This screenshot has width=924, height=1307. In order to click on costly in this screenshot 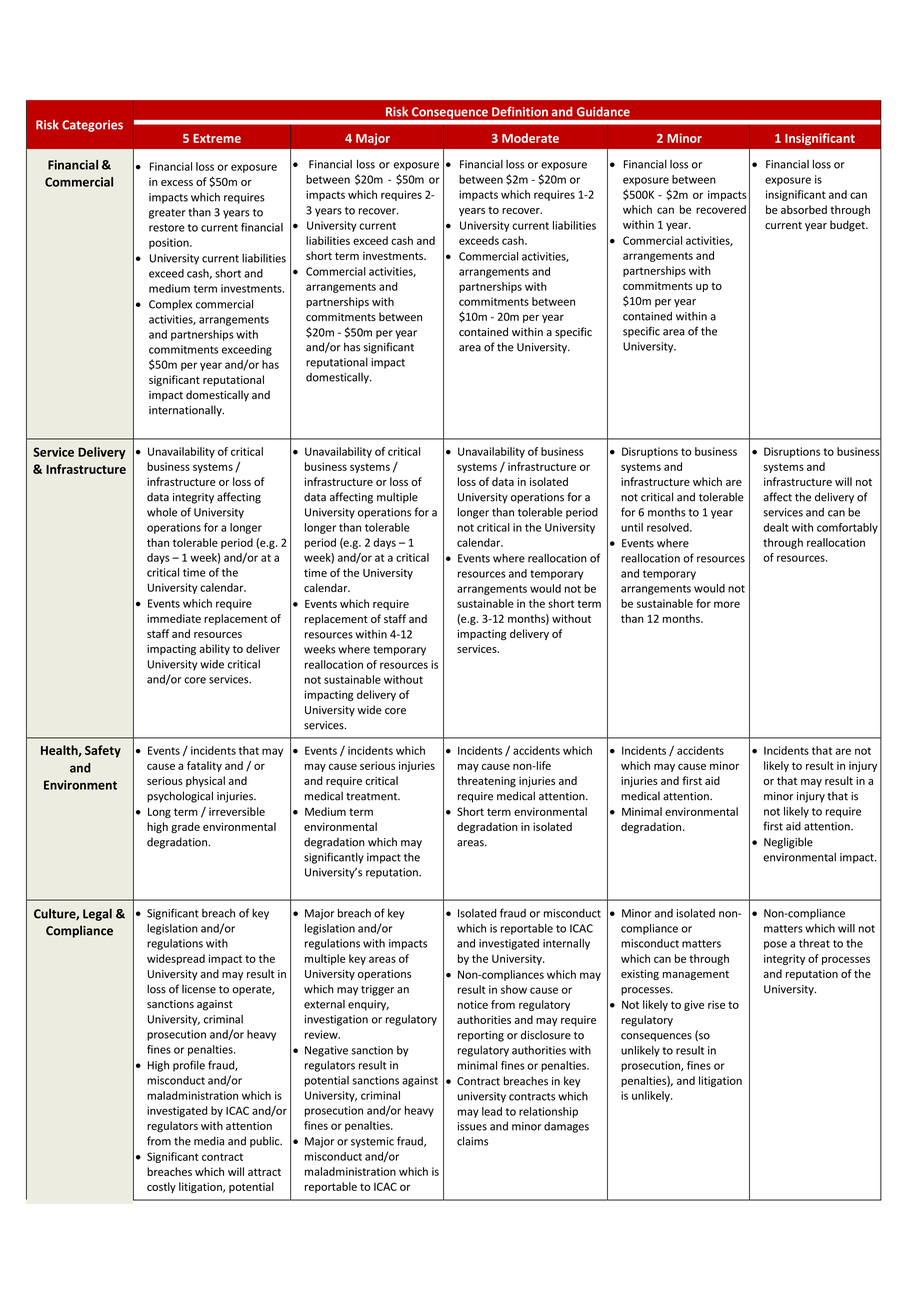, I will do `click(161, 1187)`.
